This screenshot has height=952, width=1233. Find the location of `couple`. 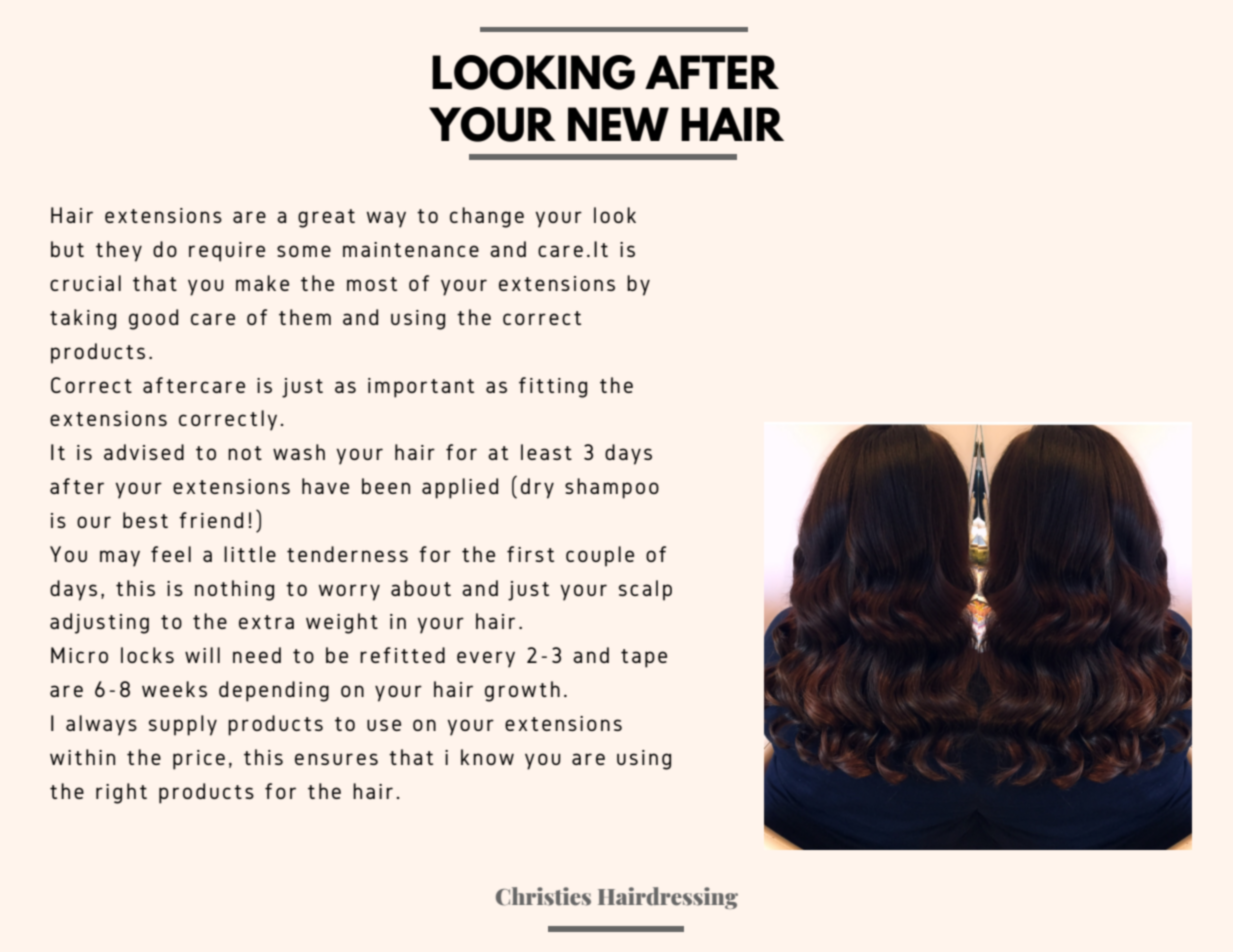

couple is located at coordinates (600, 556).
